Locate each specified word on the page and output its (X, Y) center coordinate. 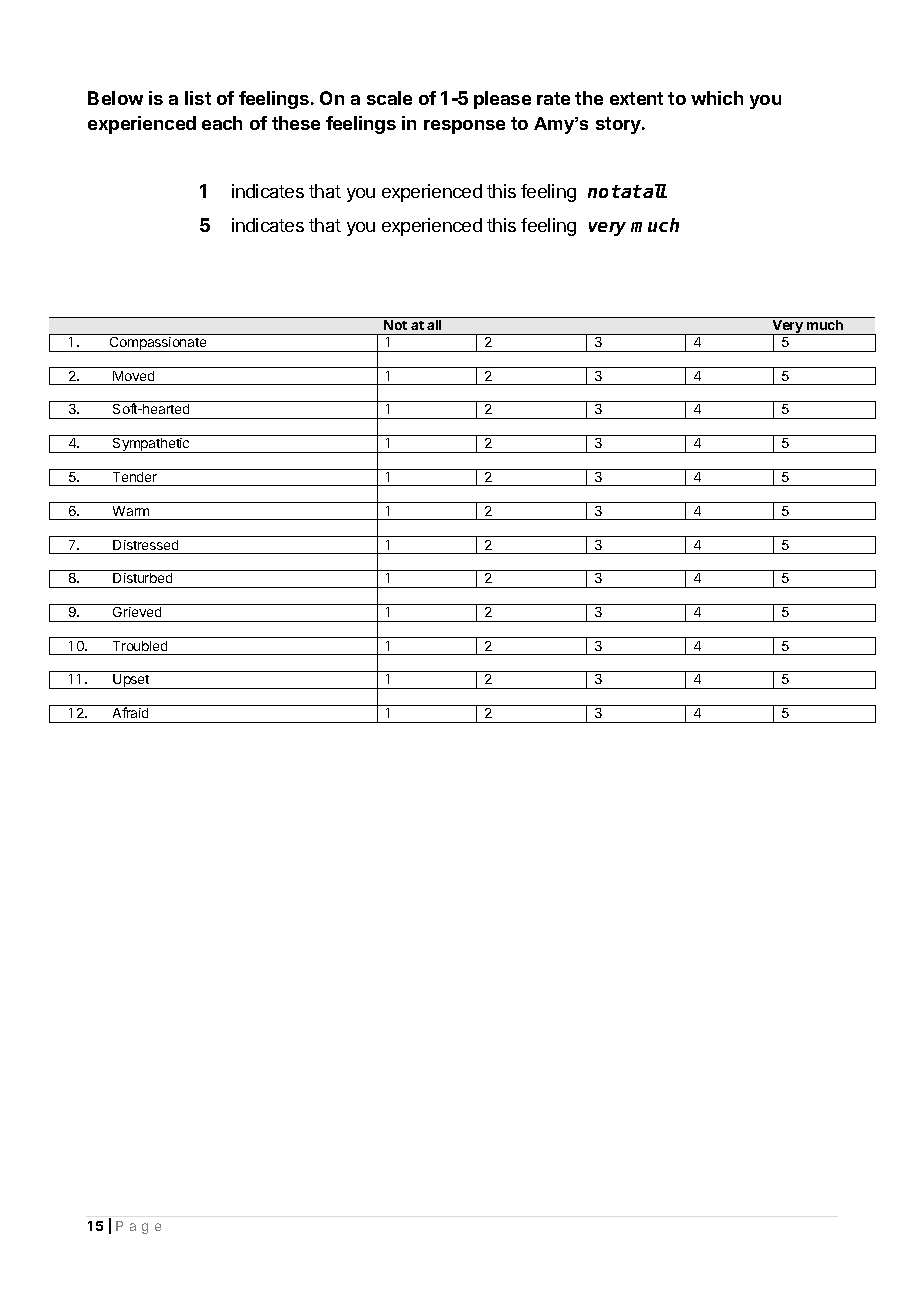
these (296, 123)
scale (389, 98)
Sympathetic (151, 445)
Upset (132, 681)
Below (115, 98)
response (464, 127)
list (198, 98)
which (717, 98)
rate (553, 98)
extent (636, 98)
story (619, 125)
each (222, 123)
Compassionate (158, 344)
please (502, 100)
